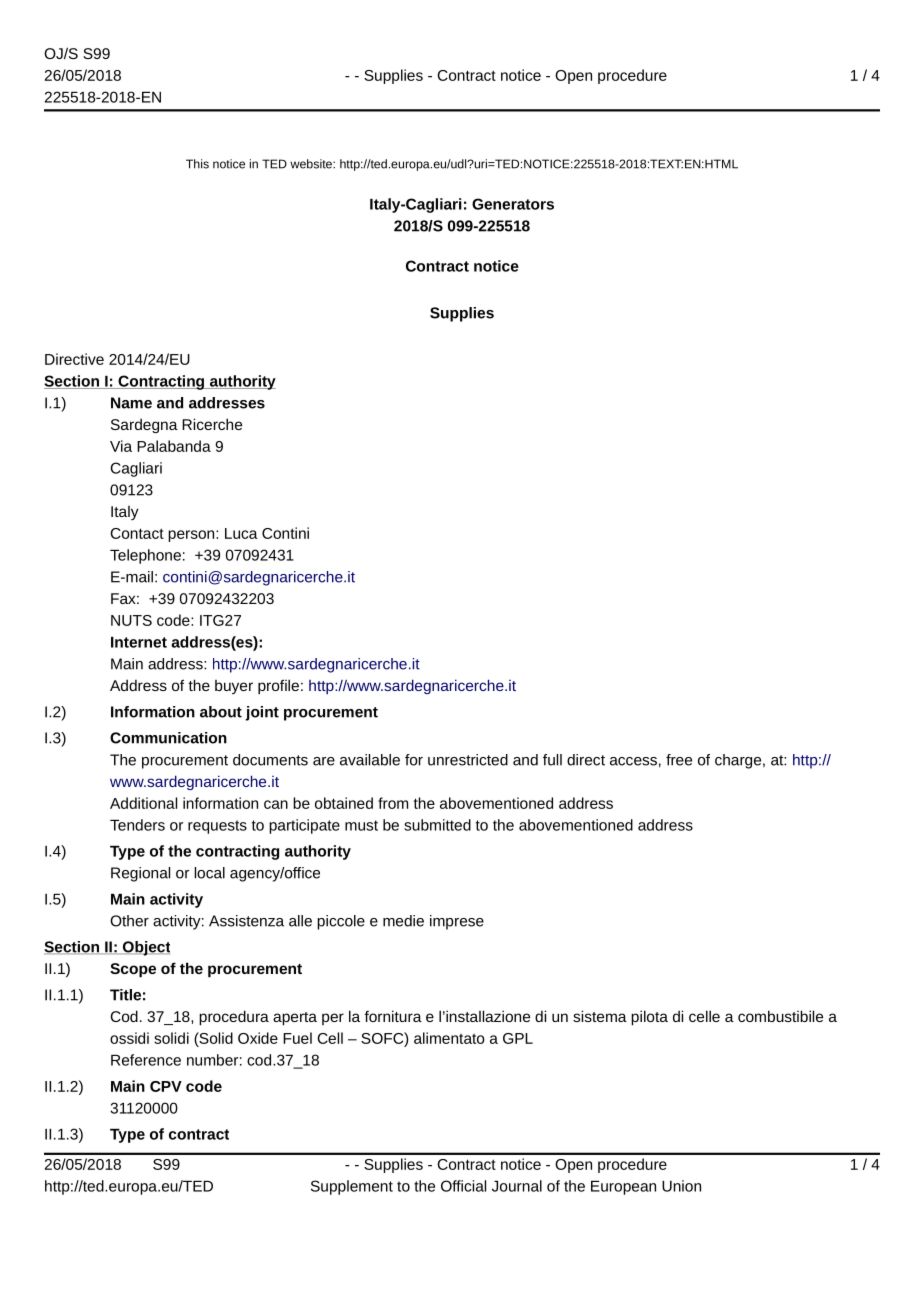 The height and width of the document is (1308, 924). I want to click on European, so click(623, 1188).
